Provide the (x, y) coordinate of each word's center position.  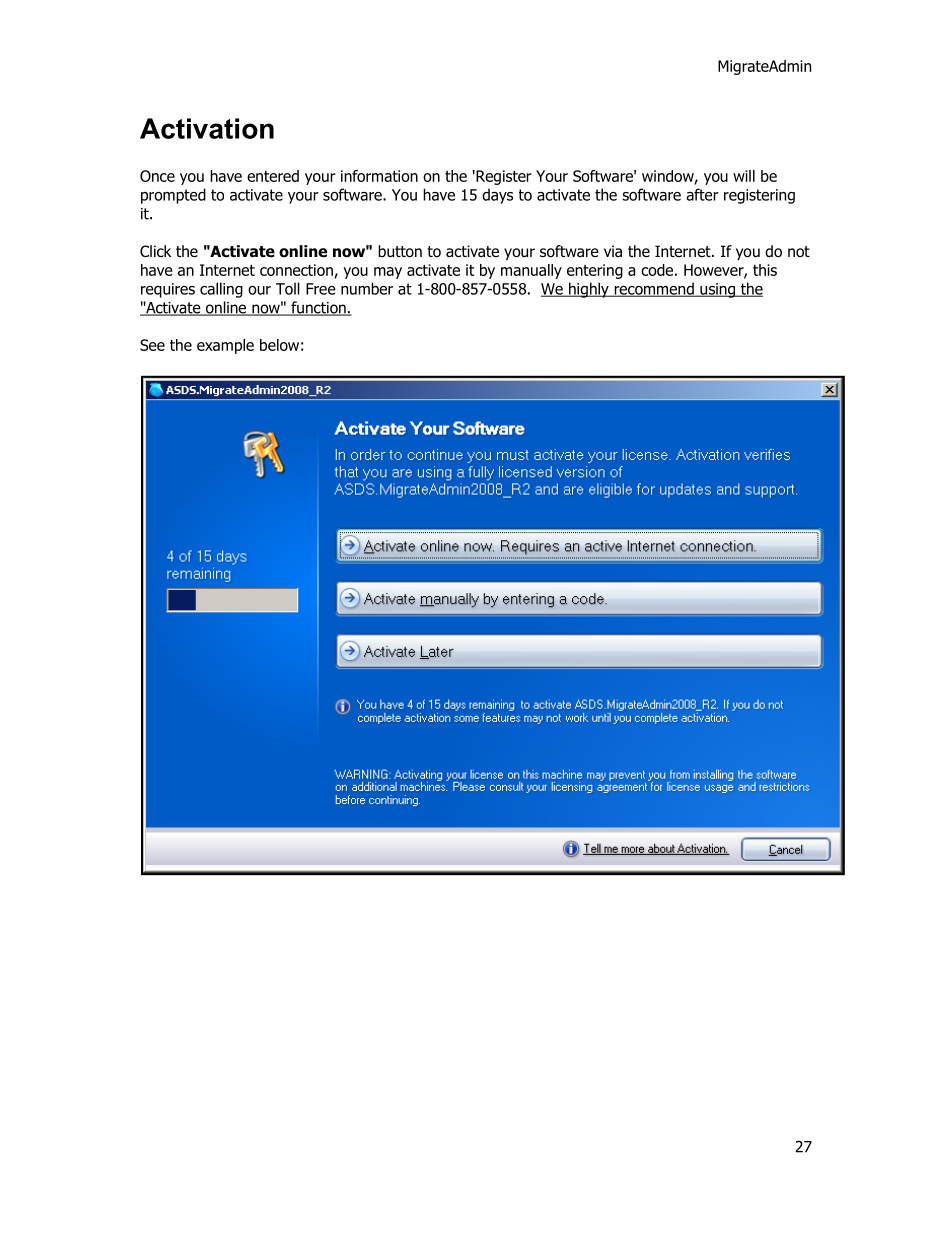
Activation (207, 128)
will (744, 176)
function (318, 308)
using (717, 290)
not (799, 252)
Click (155, 251)
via (613, 251)
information (379, 176)
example (225, 346)
